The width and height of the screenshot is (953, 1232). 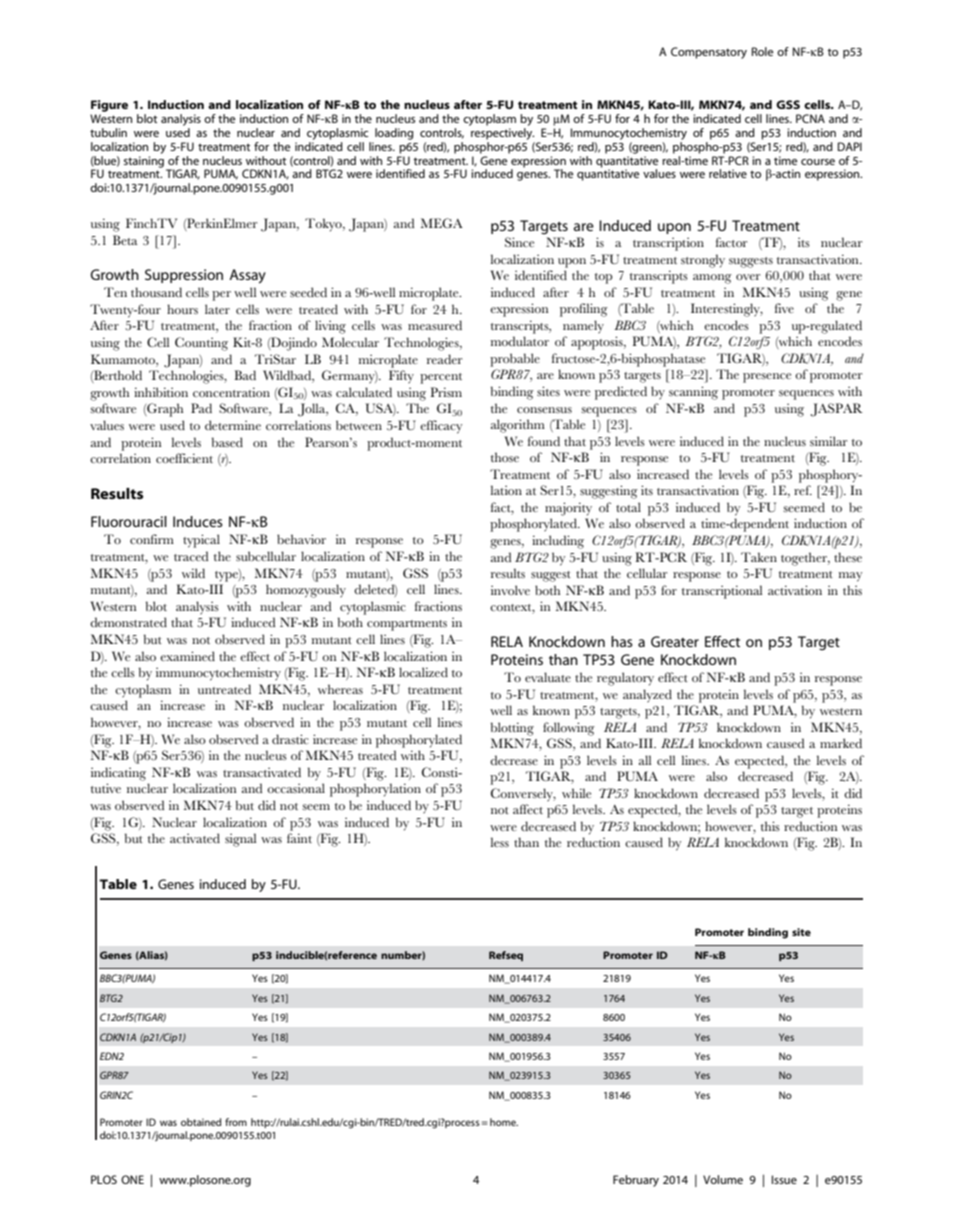 I want to click on Figure, so click(x=109, y=106).
